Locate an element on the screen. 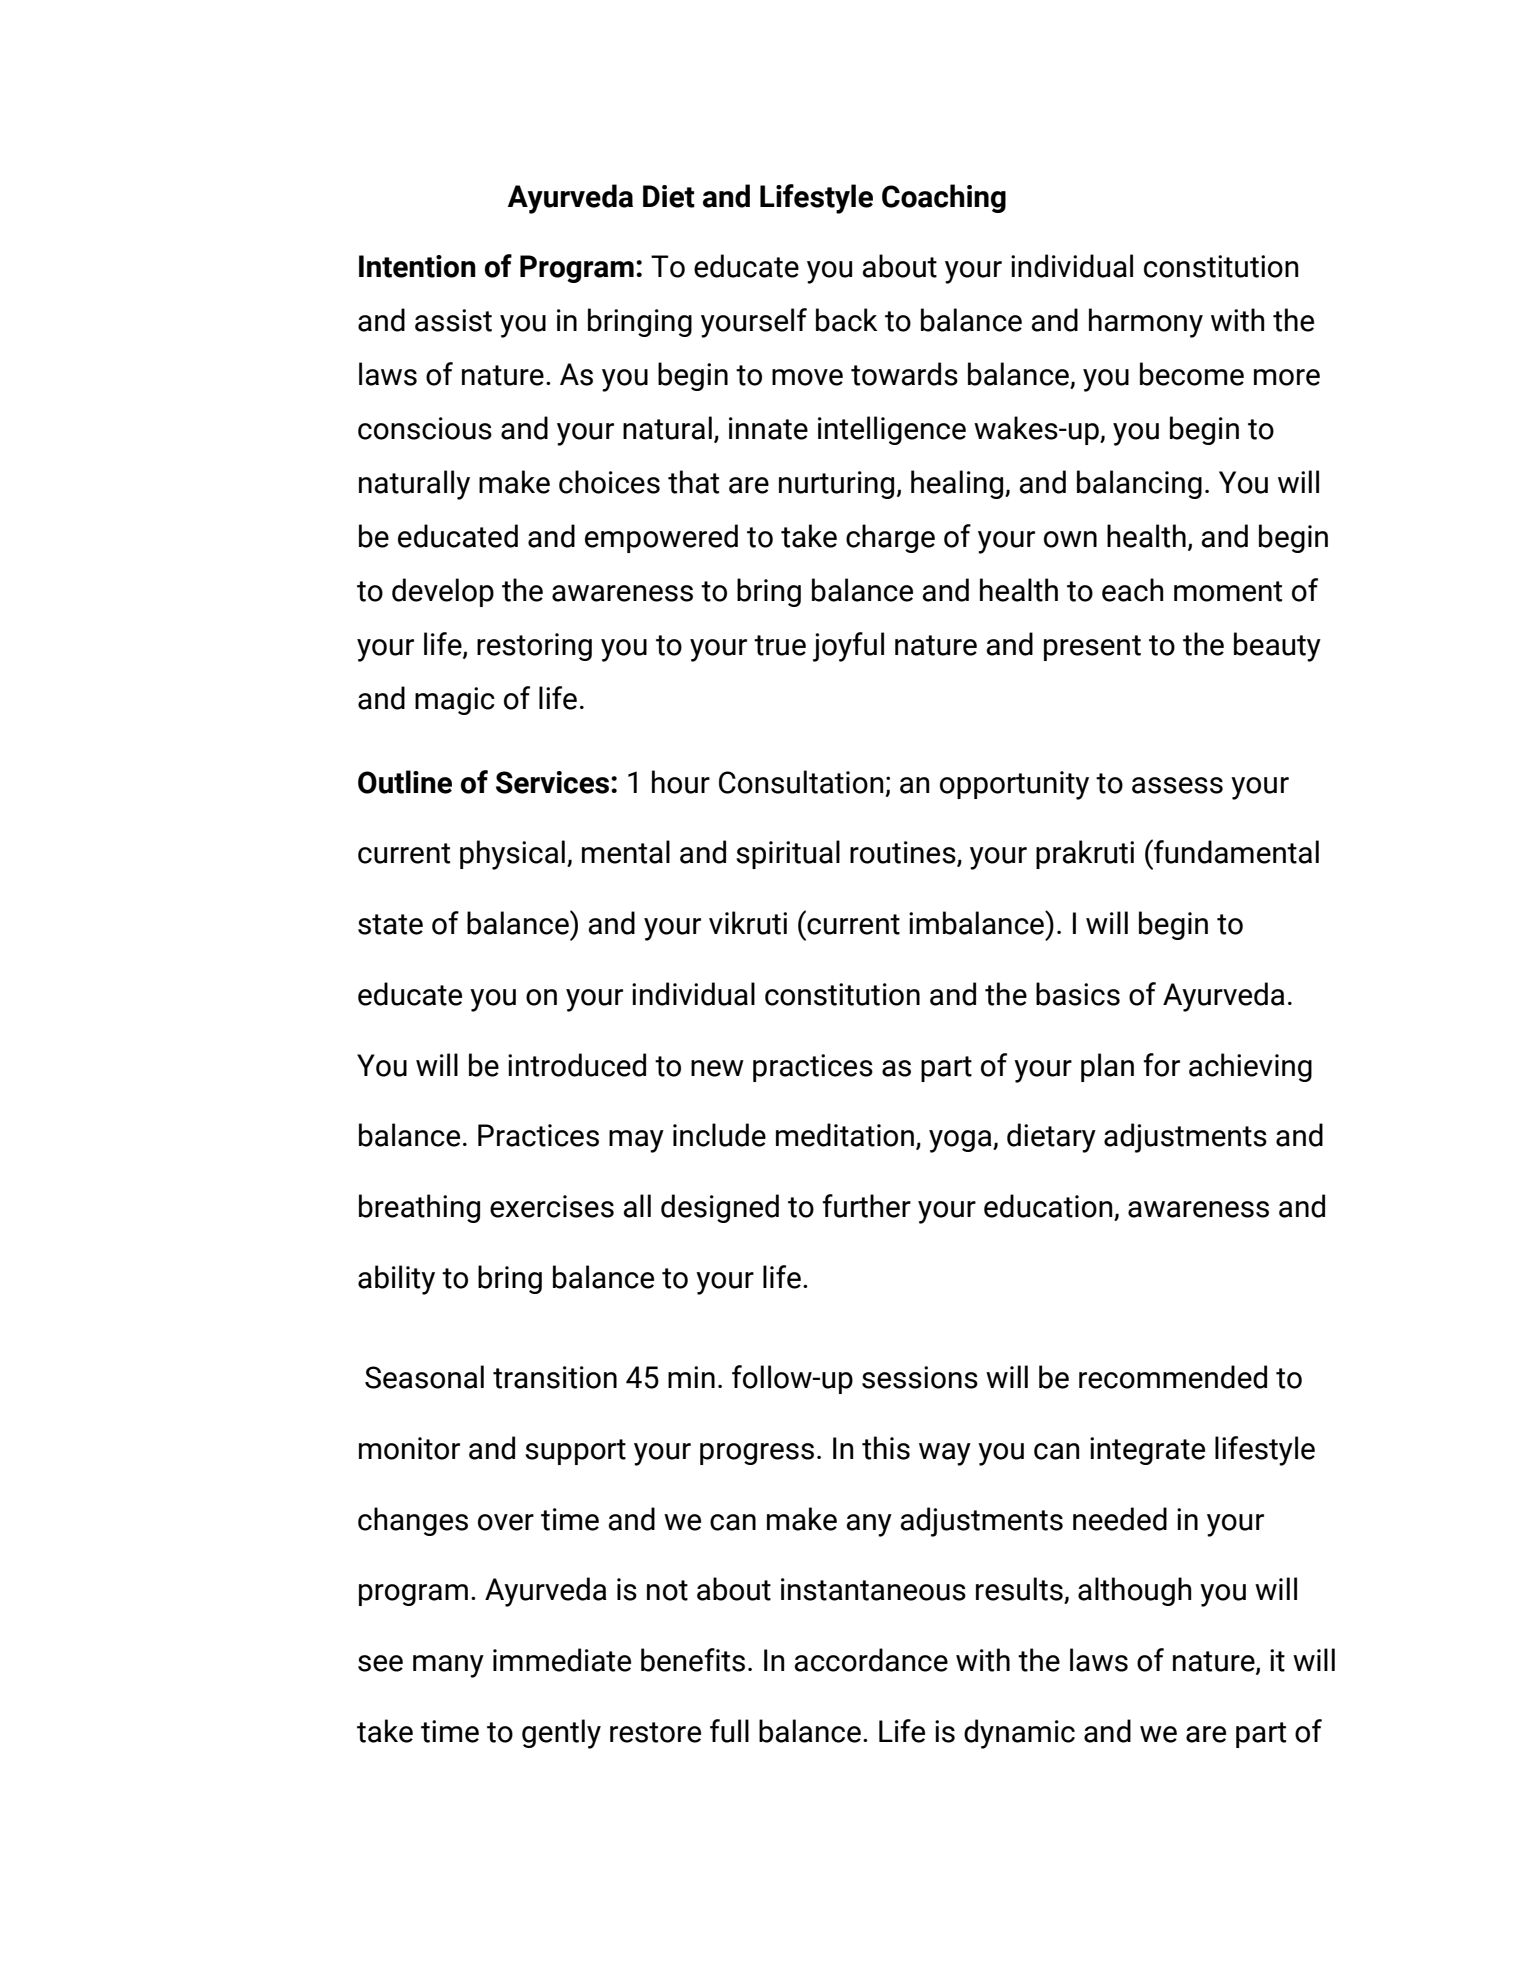  back is located at coordinates (846, 320).
